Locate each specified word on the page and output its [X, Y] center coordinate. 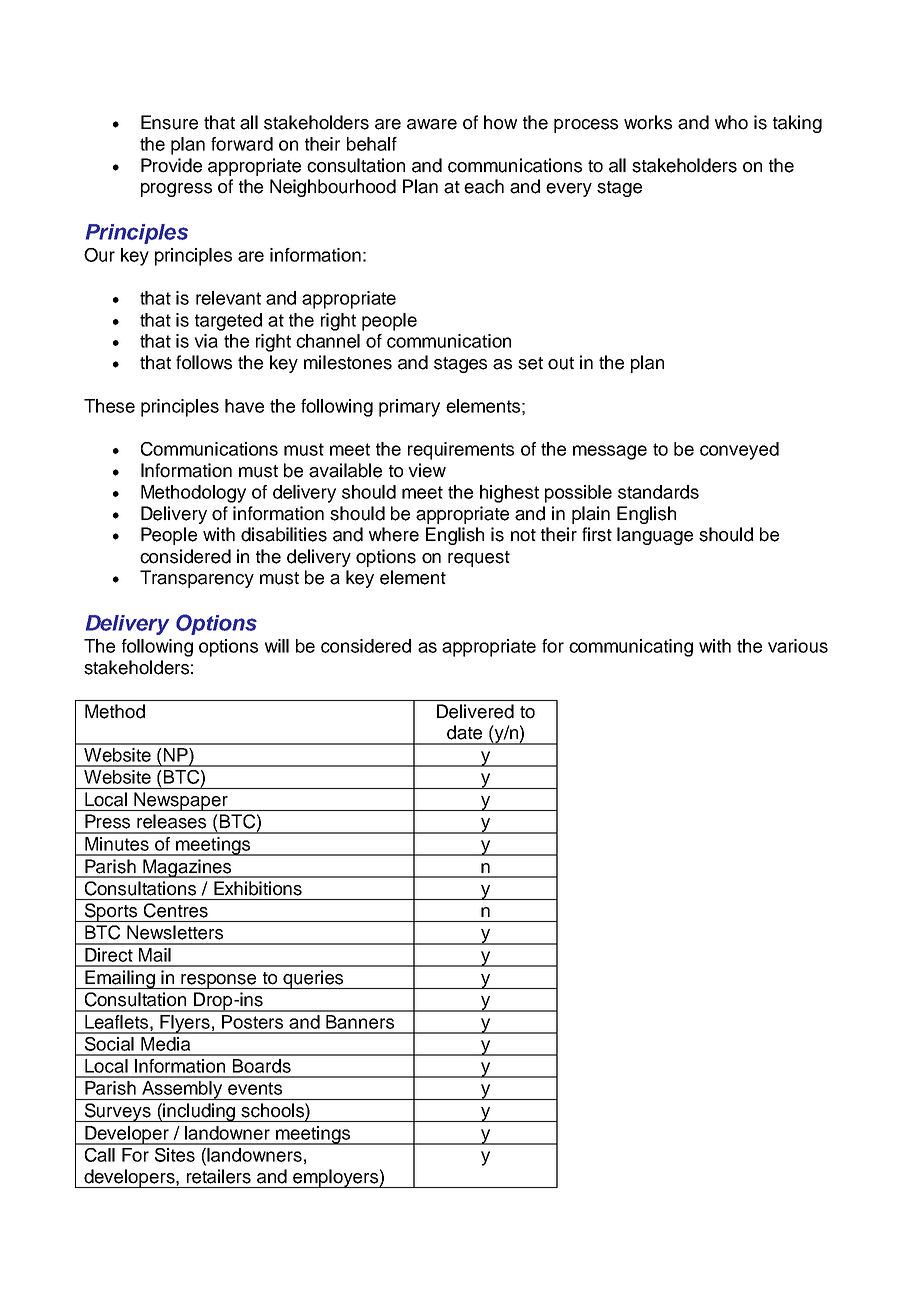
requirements [461, 451]
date [464, 732]
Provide [171, 165]
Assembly [182, 1090]
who [731, 122]
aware [432, 124]
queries [313, 979]
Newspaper [181, 801]
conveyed [739, 451]
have [244, 406]
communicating [631, 648]
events [255, 1088]
